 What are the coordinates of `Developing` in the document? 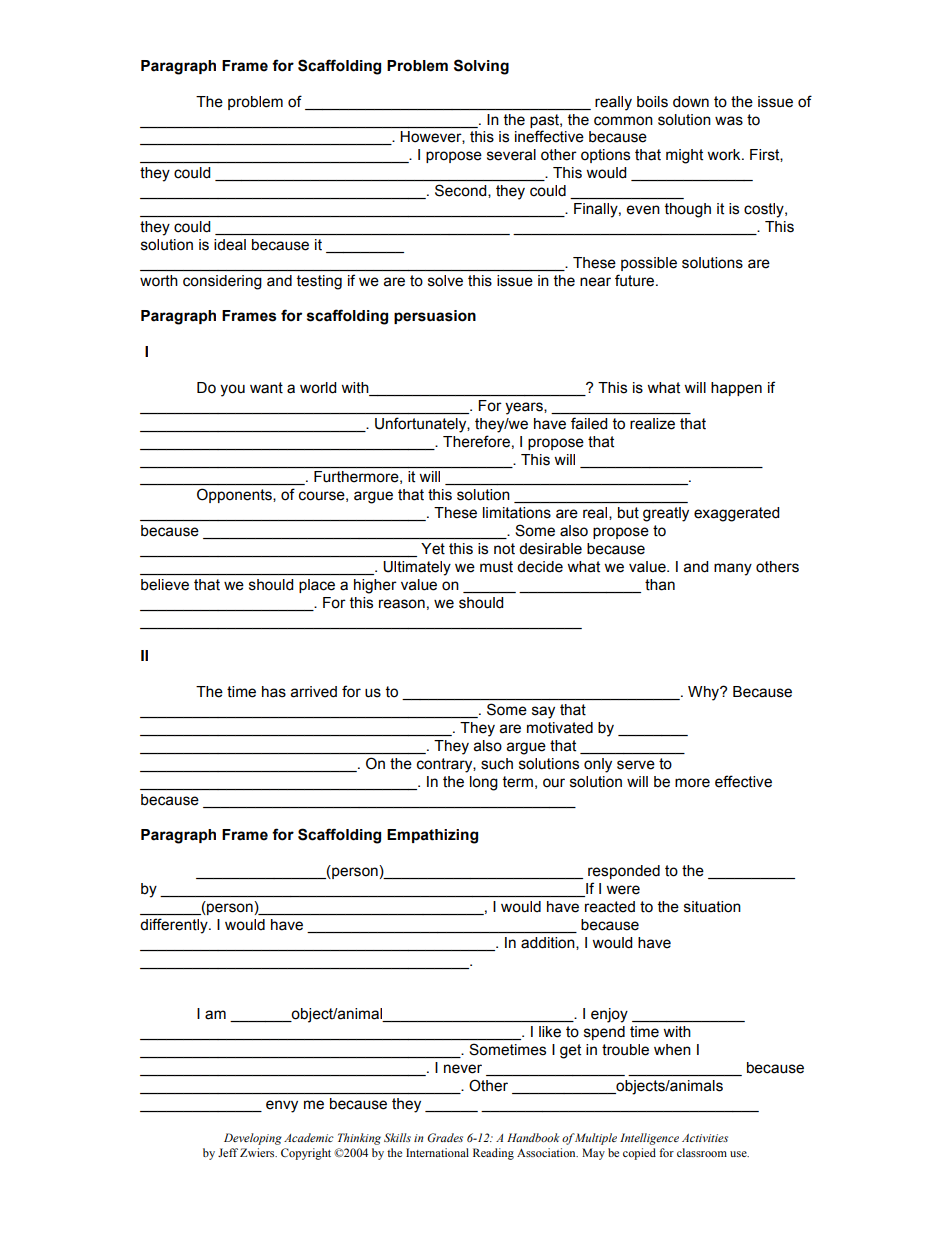 It's located at (253, 1139).
